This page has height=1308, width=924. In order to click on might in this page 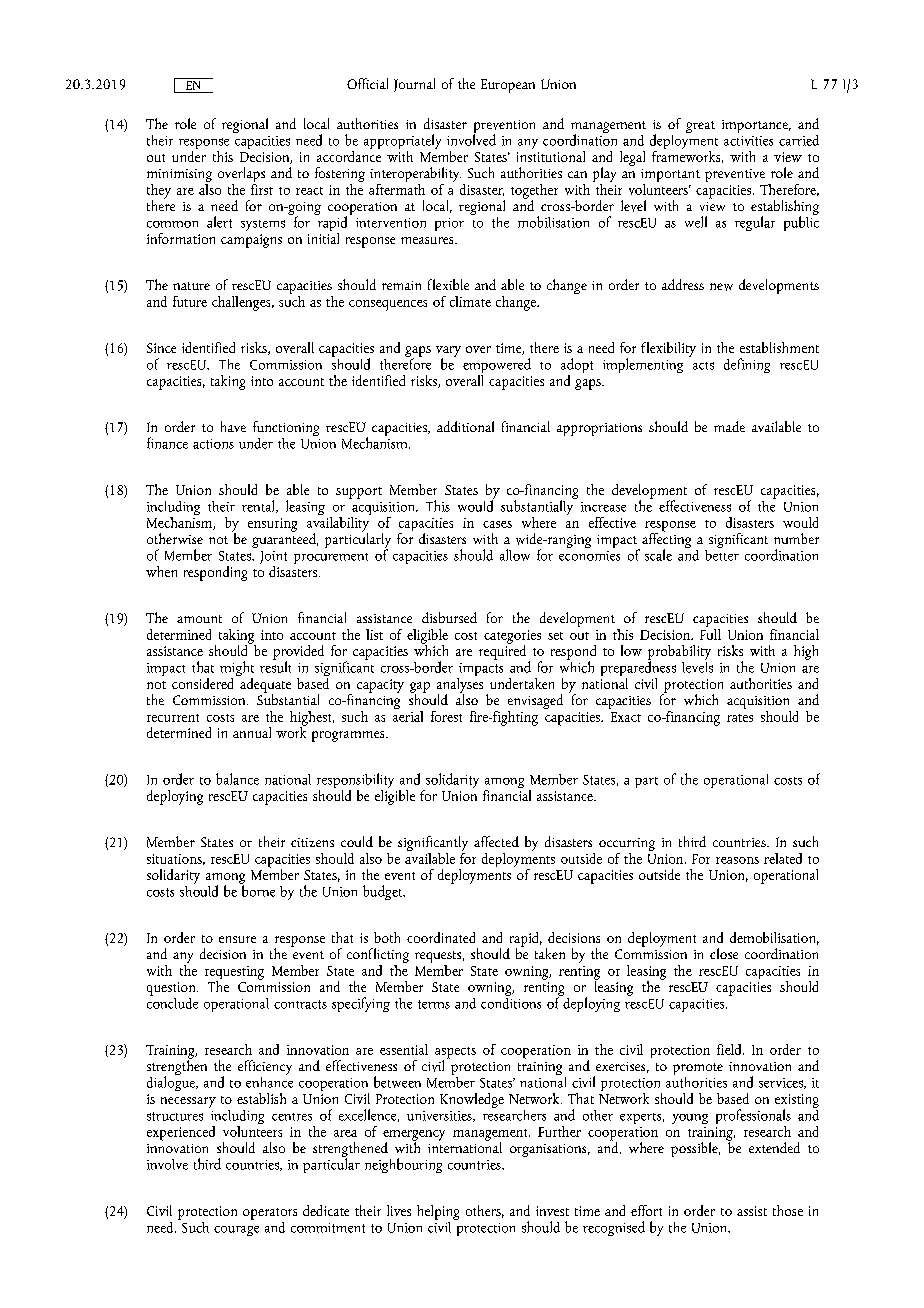, I will do `click(237, 670)`.
